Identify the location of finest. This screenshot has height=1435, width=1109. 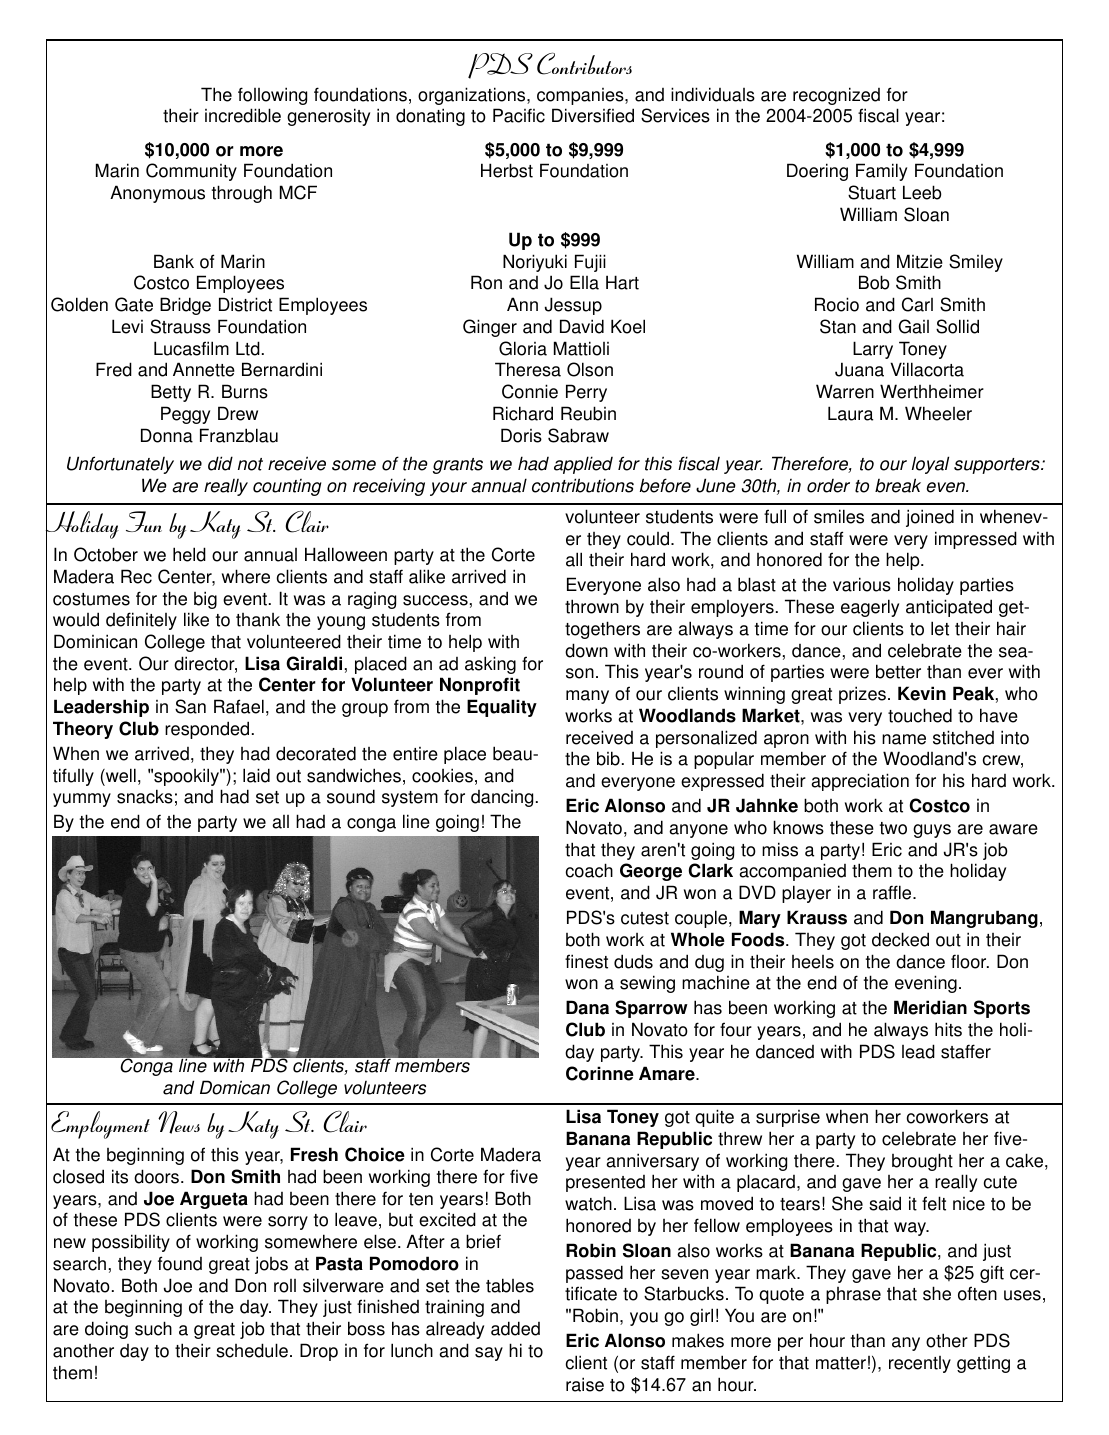
(586, 961).
